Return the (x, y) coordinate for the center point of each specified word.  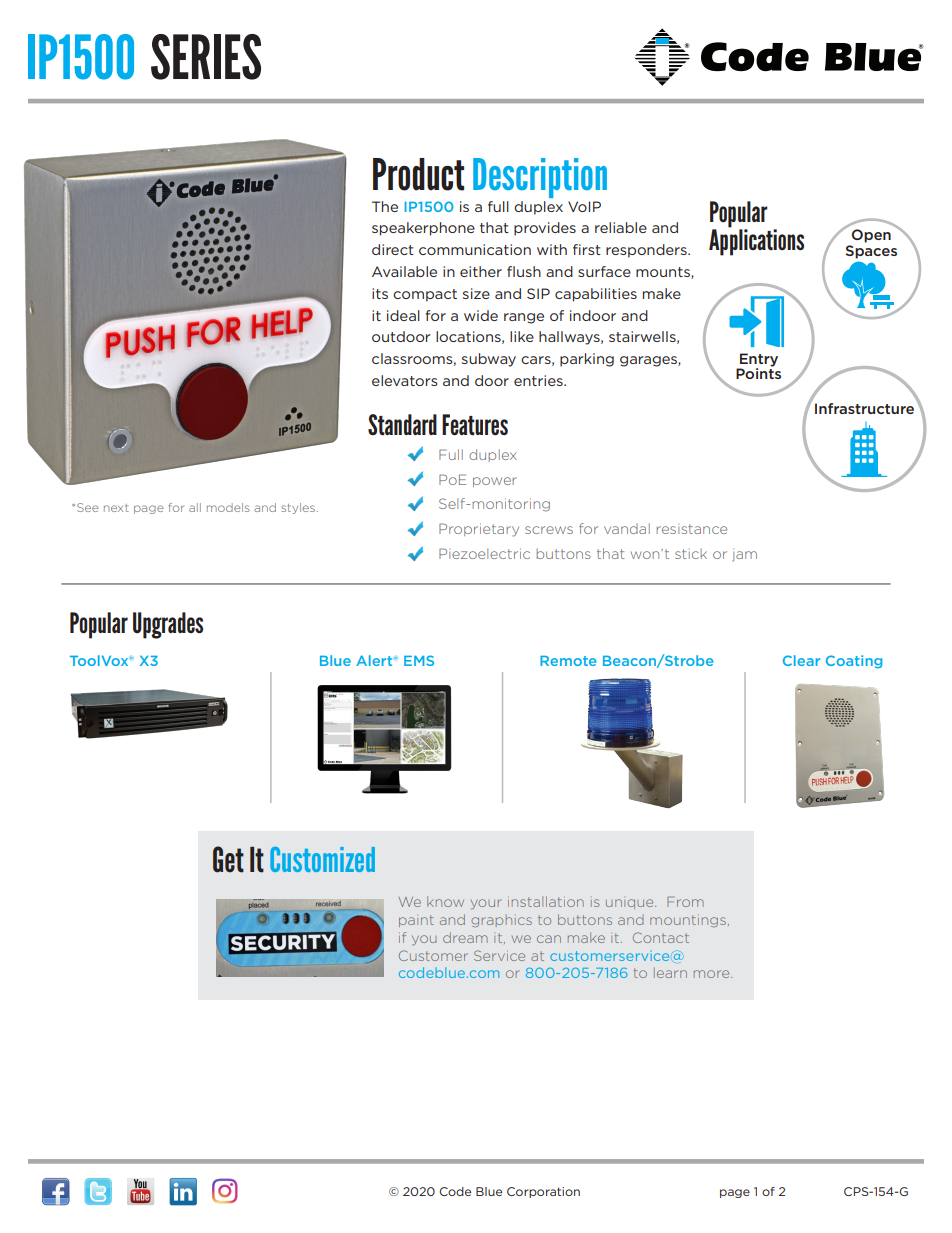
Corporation (543, 1192)
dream (465, 937)
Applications (756, 241)
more (713, 974)
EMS (419, 660)
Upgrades (168, 625)
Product (418, 174)
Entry (759, 360)
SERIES (206, 57)
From (685, 902)
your (486, 904)
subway (489, 360)
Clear (801, 660)
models (228, 507)
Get (228, 859)
